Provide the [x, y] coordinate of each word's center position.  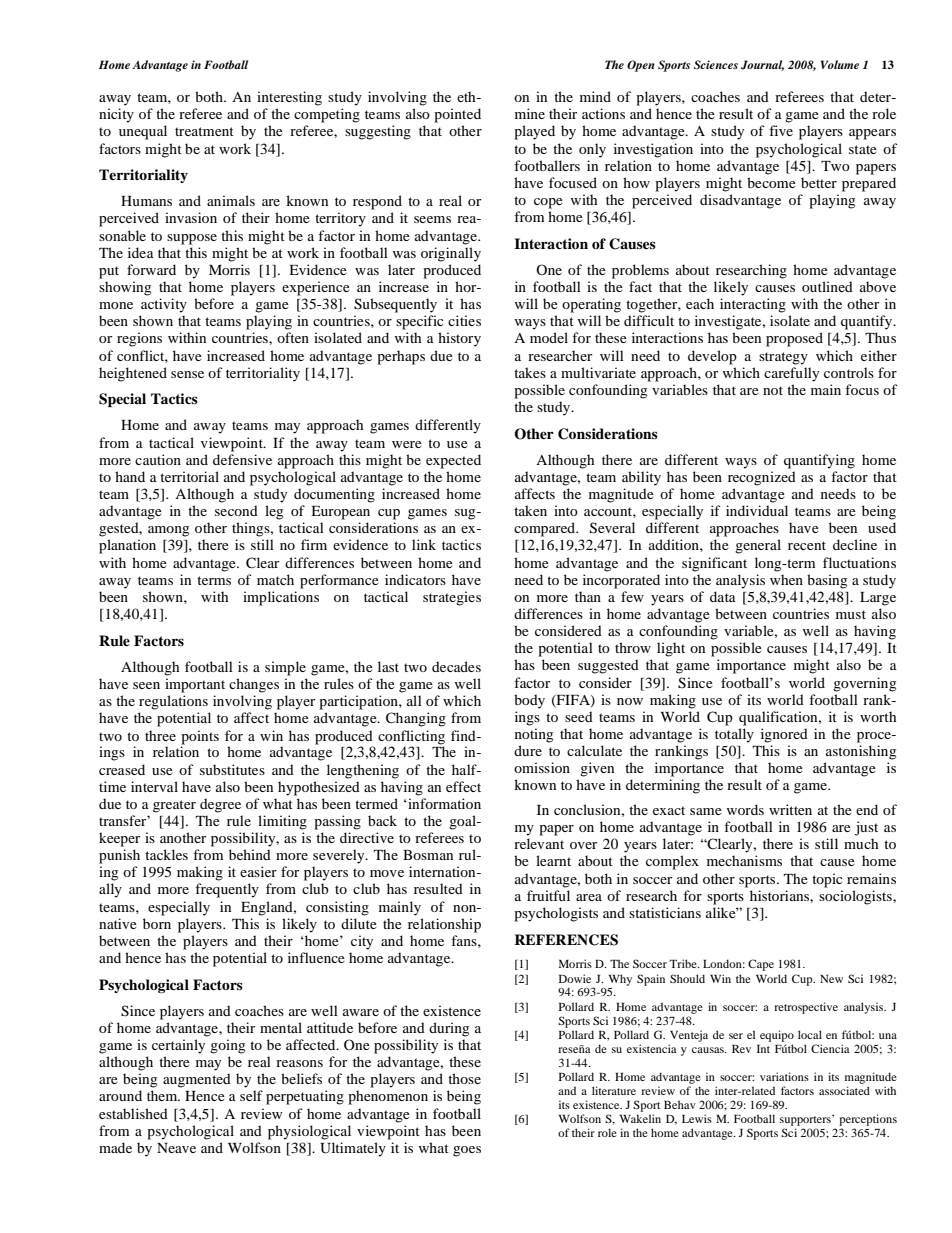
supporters [806, 1120]
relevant [539, 843]
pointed [457, 115]
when [786, 579]
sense [187, 374]
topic [827, 880]
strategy [783, 358]
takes [530, 372]
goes [467, 1151]
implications [281, 598]
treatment [204, 131]
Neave [176, 1148]
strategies [452, 598]
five [781, 130]
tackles [166, 854]
